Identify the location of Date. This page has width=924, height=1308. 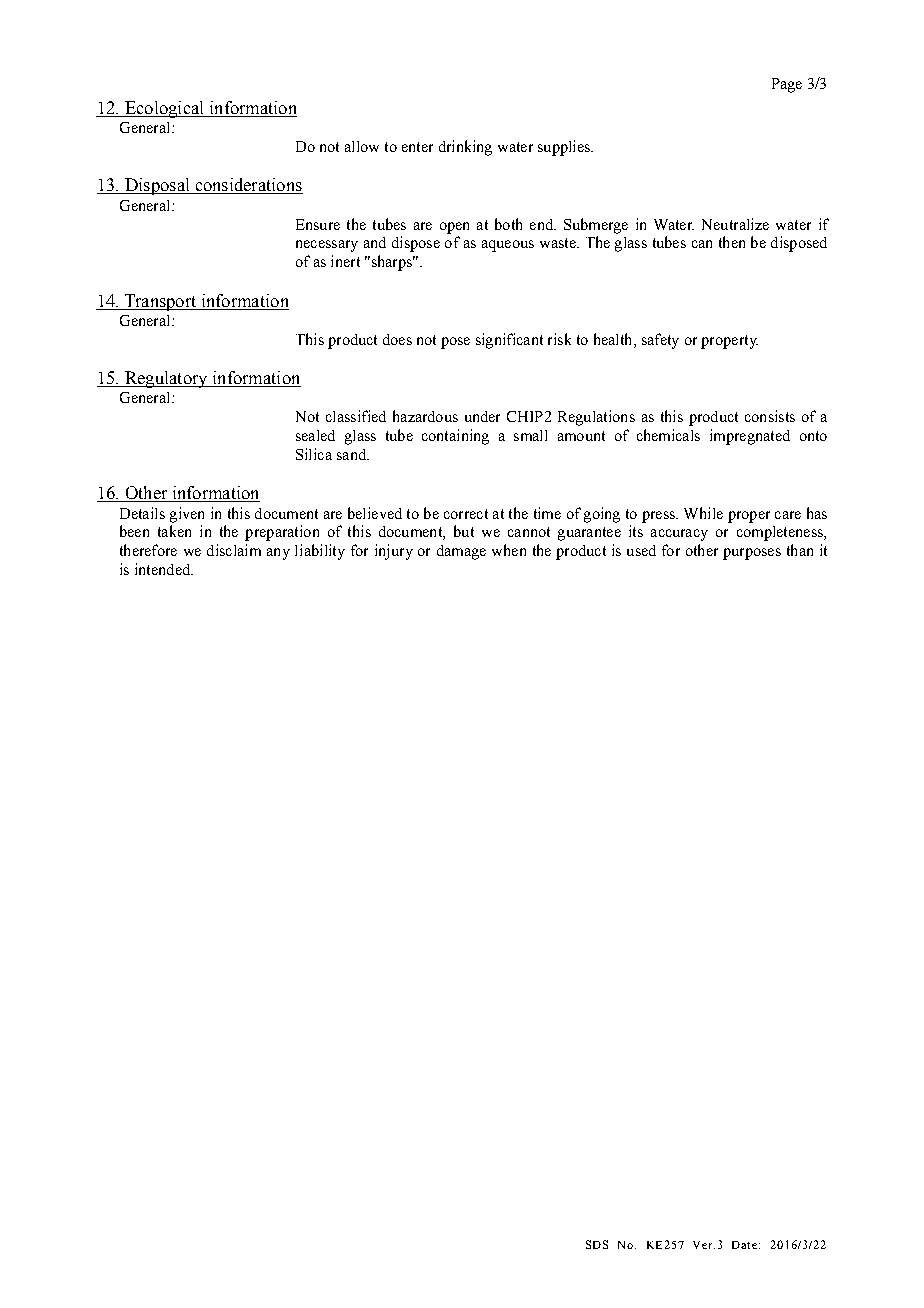
(744, 1245).
